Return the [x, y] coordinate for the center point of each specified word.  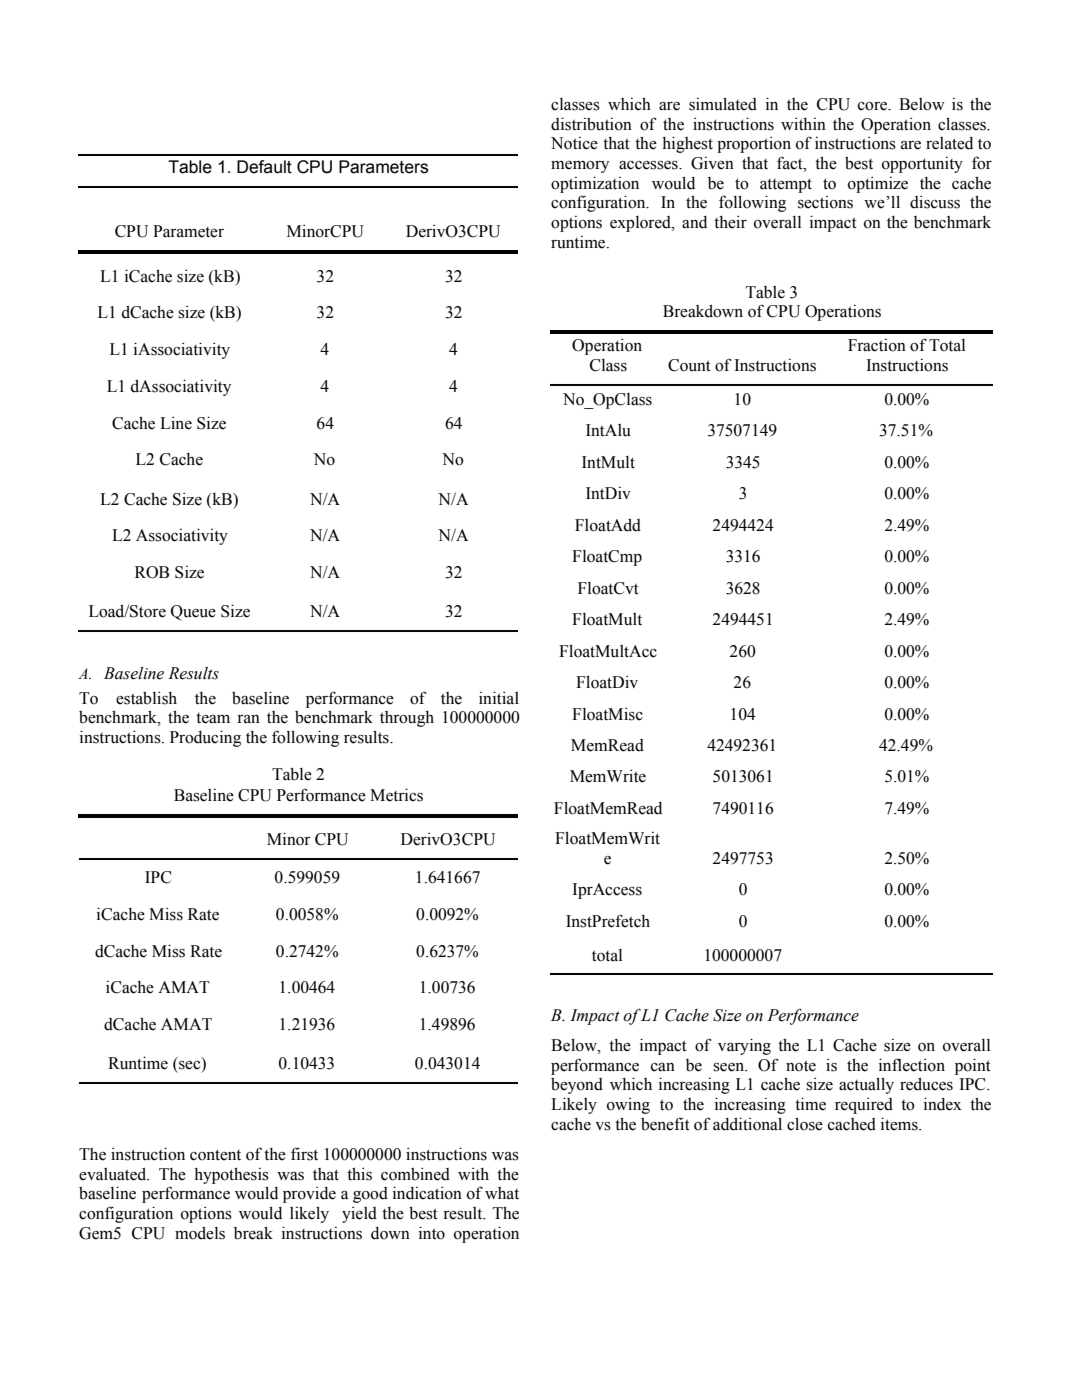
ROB [152, 572]
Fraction [877, 345]
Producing [205, 738]
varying [744, 1046]
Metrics [396, 795]
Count [689, 365]
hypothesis [231, 1175]
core [874, 106]
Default [264, 167]
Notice [574, 143]
